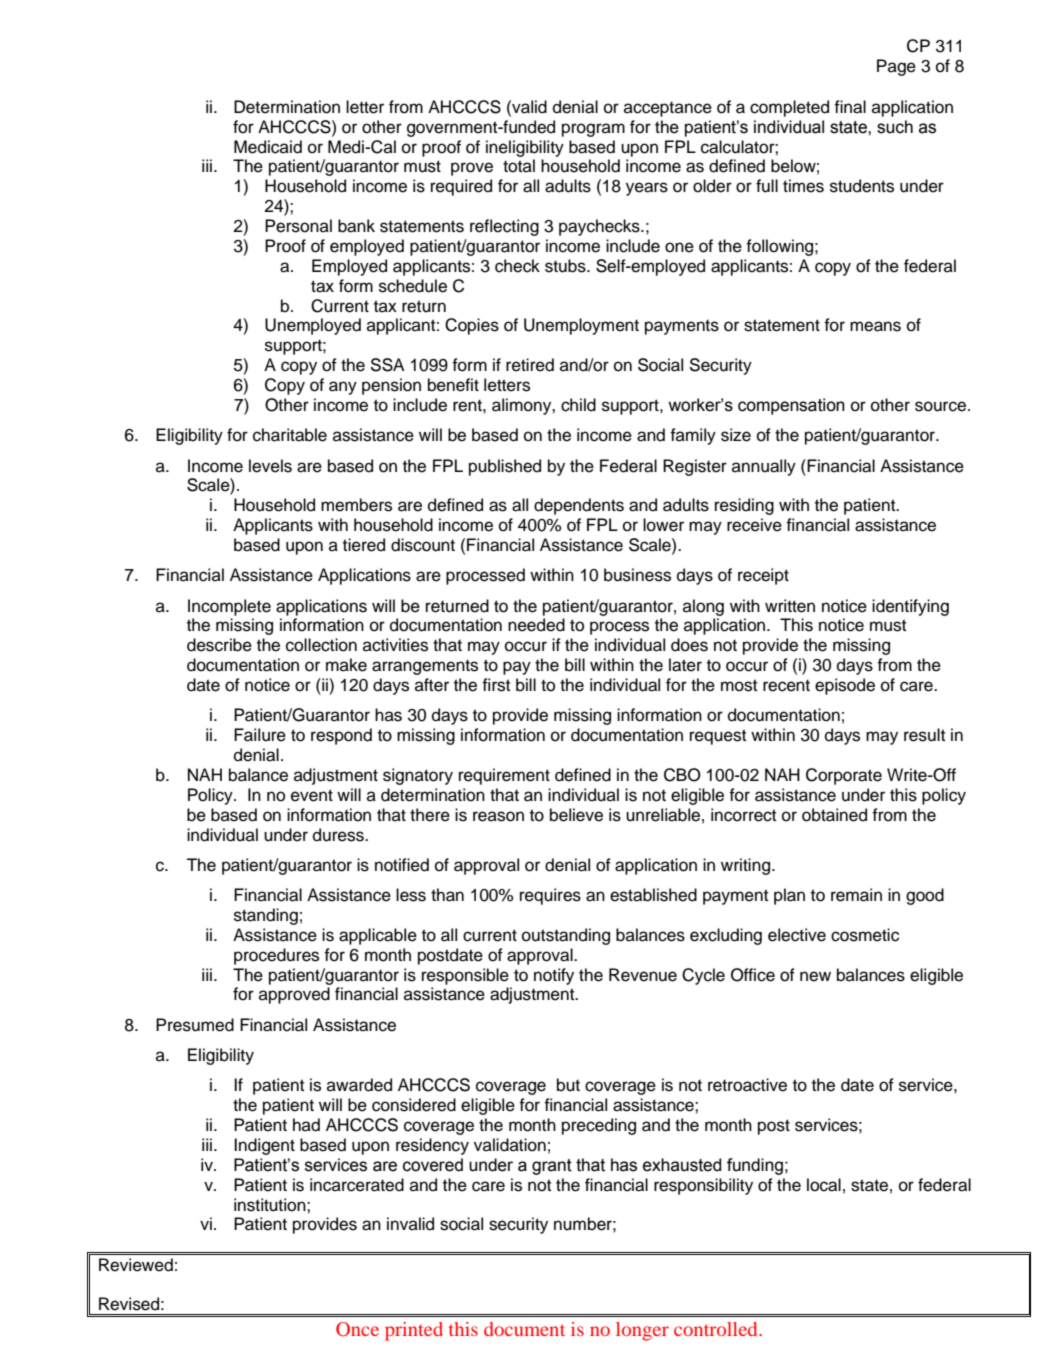 The image size is (1058, 1369). I want to click on Reviewed, so click(136, 1265).
